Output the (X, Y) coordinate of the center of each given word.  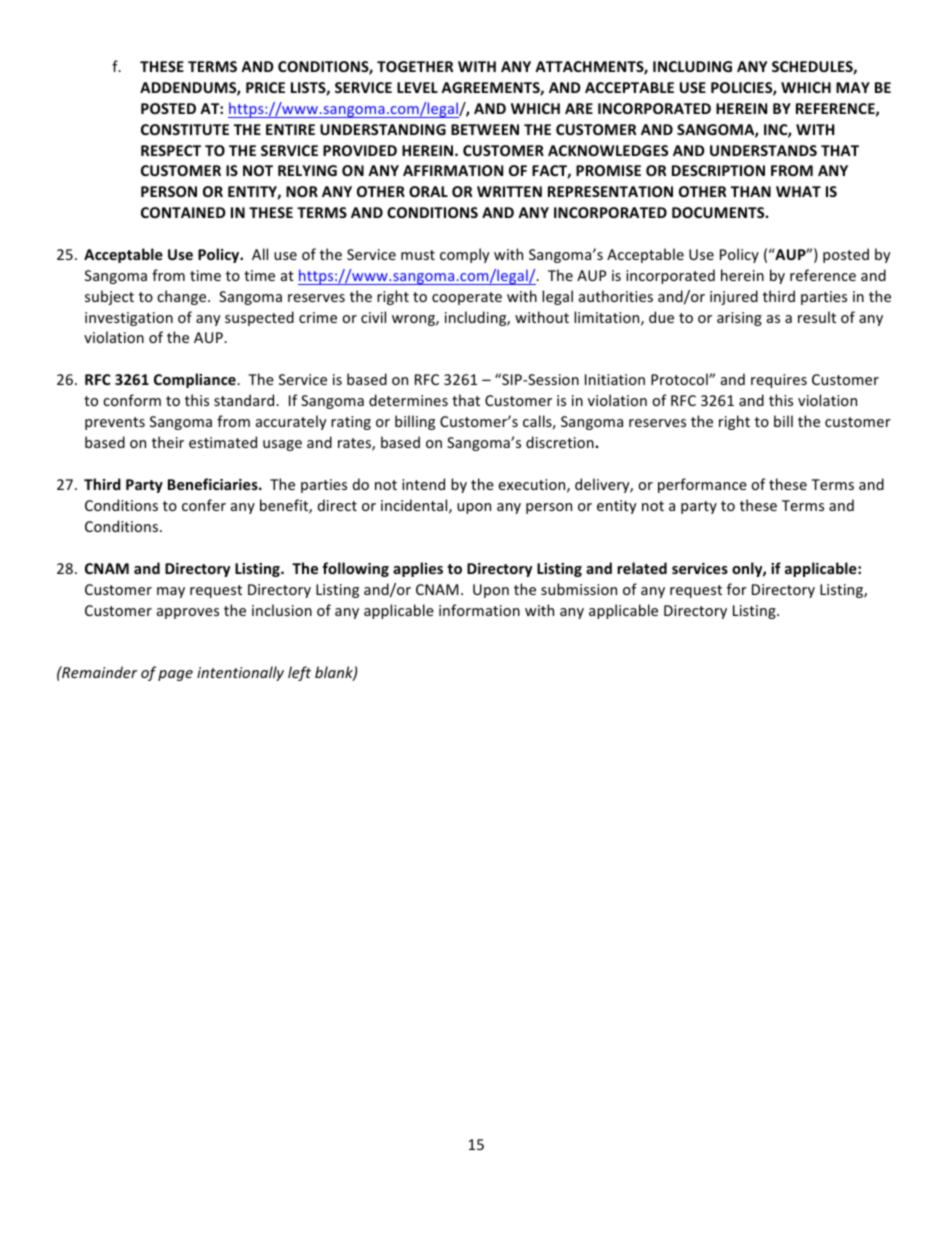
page (175, 675)
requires (779, 381)
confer (204, 505)
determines (408, 400)
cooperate (467, 298)
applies (418, 569)
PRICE (265, 87)
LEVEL (417, 87)
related (642, 568)
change (183, 297)
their (168, 442)
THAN (751, 191)
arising (739, 319)
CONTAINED (183, 212)
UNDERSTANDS (763, 150)
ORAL (428, 191)
